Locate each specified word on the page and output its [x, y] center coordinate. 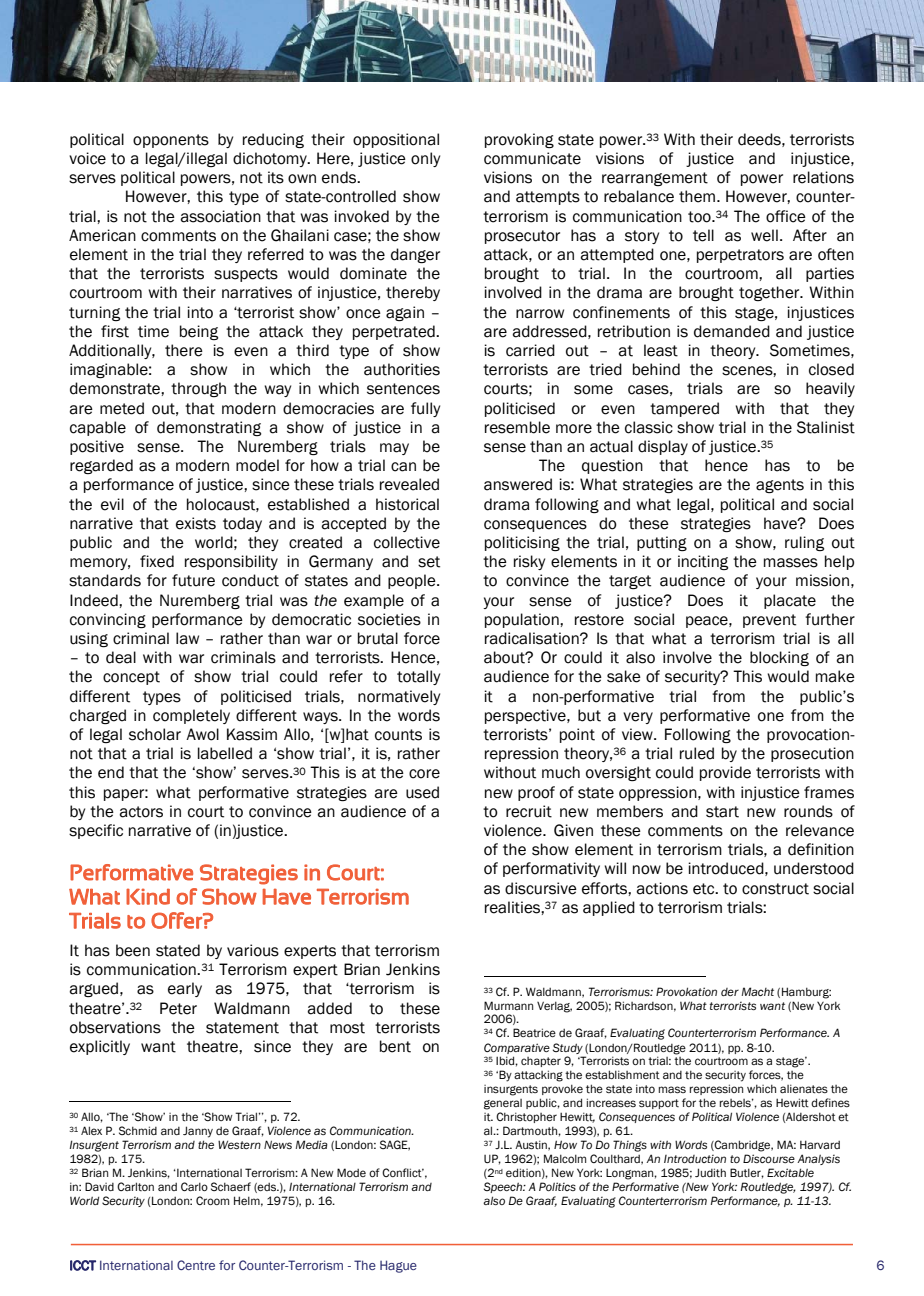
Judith [710, 1172]
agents [780, 486]
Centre [196, 1265]
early [185, 989]
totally [418, 677]
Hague [398, 1266]
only [425, 159]
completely [191, 716]
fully [425, 409]
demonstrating [209, 428]
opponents [171, 141]
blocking [779, 658]
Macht [757, 991]
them [698, 196]
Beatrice [534, 1032]
